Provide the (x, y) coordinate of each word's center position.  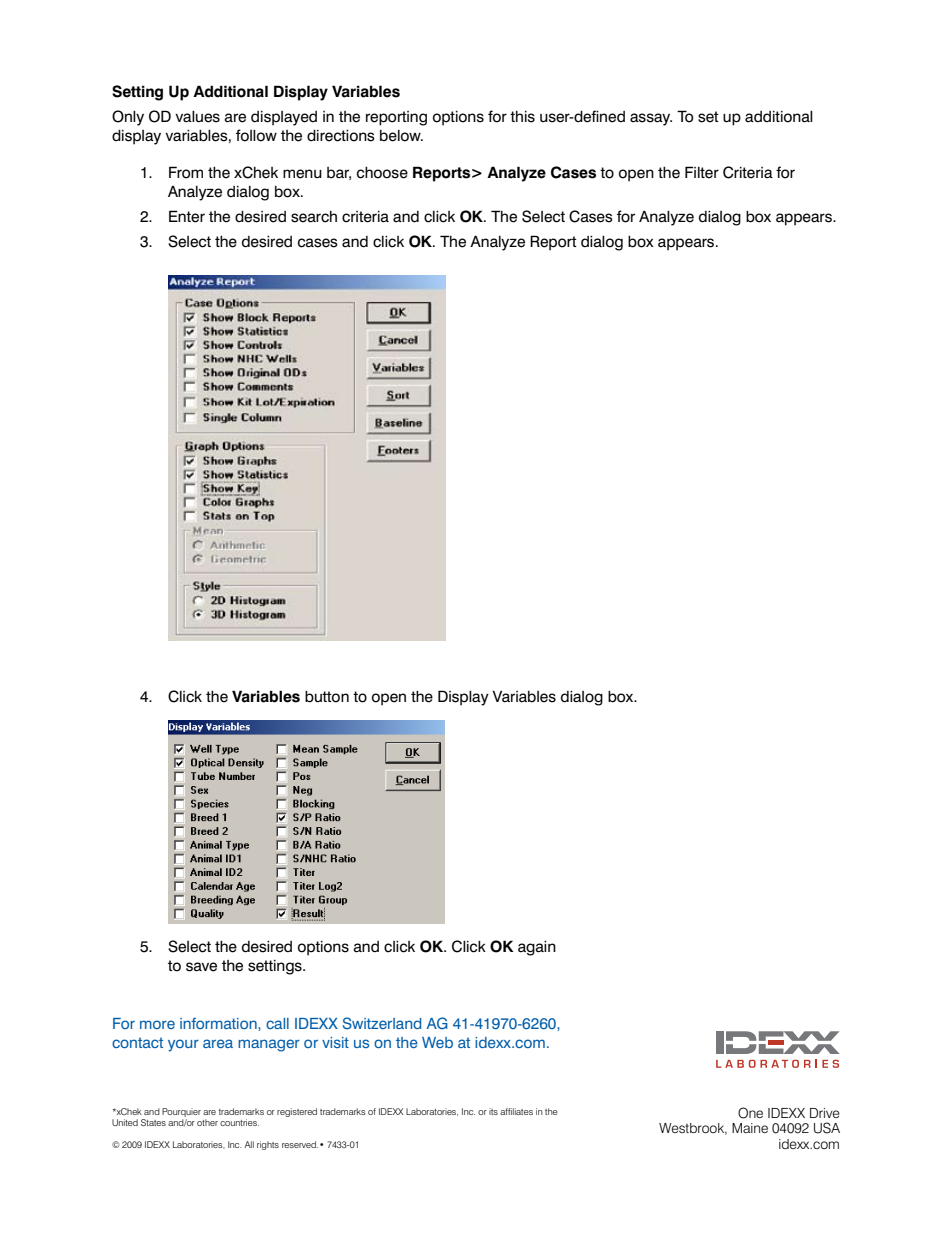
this (522, 117)
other (207, 1122)
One (750, 1113)
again (537, 948)
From (186, 172)
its (493, 1111)
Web (437, 1042)
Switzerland (382, 1023)
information (219, 1023)
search (314, 217)
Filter (702, 172)
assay (651, 119)
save (201, 967)
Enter (187, 216)
